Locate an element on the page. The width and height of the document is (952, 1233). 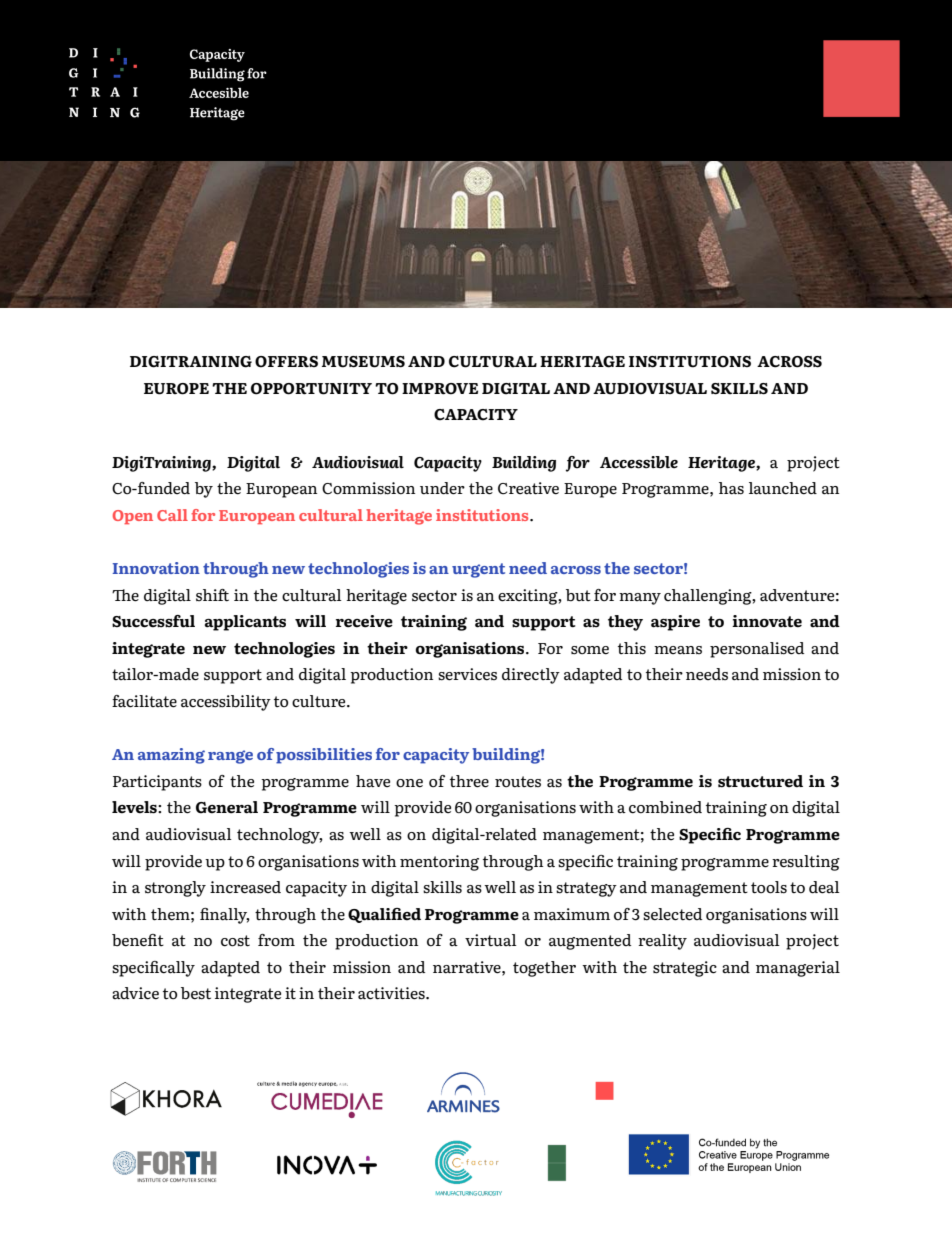
urgent is located at coordinates (478, 570).
